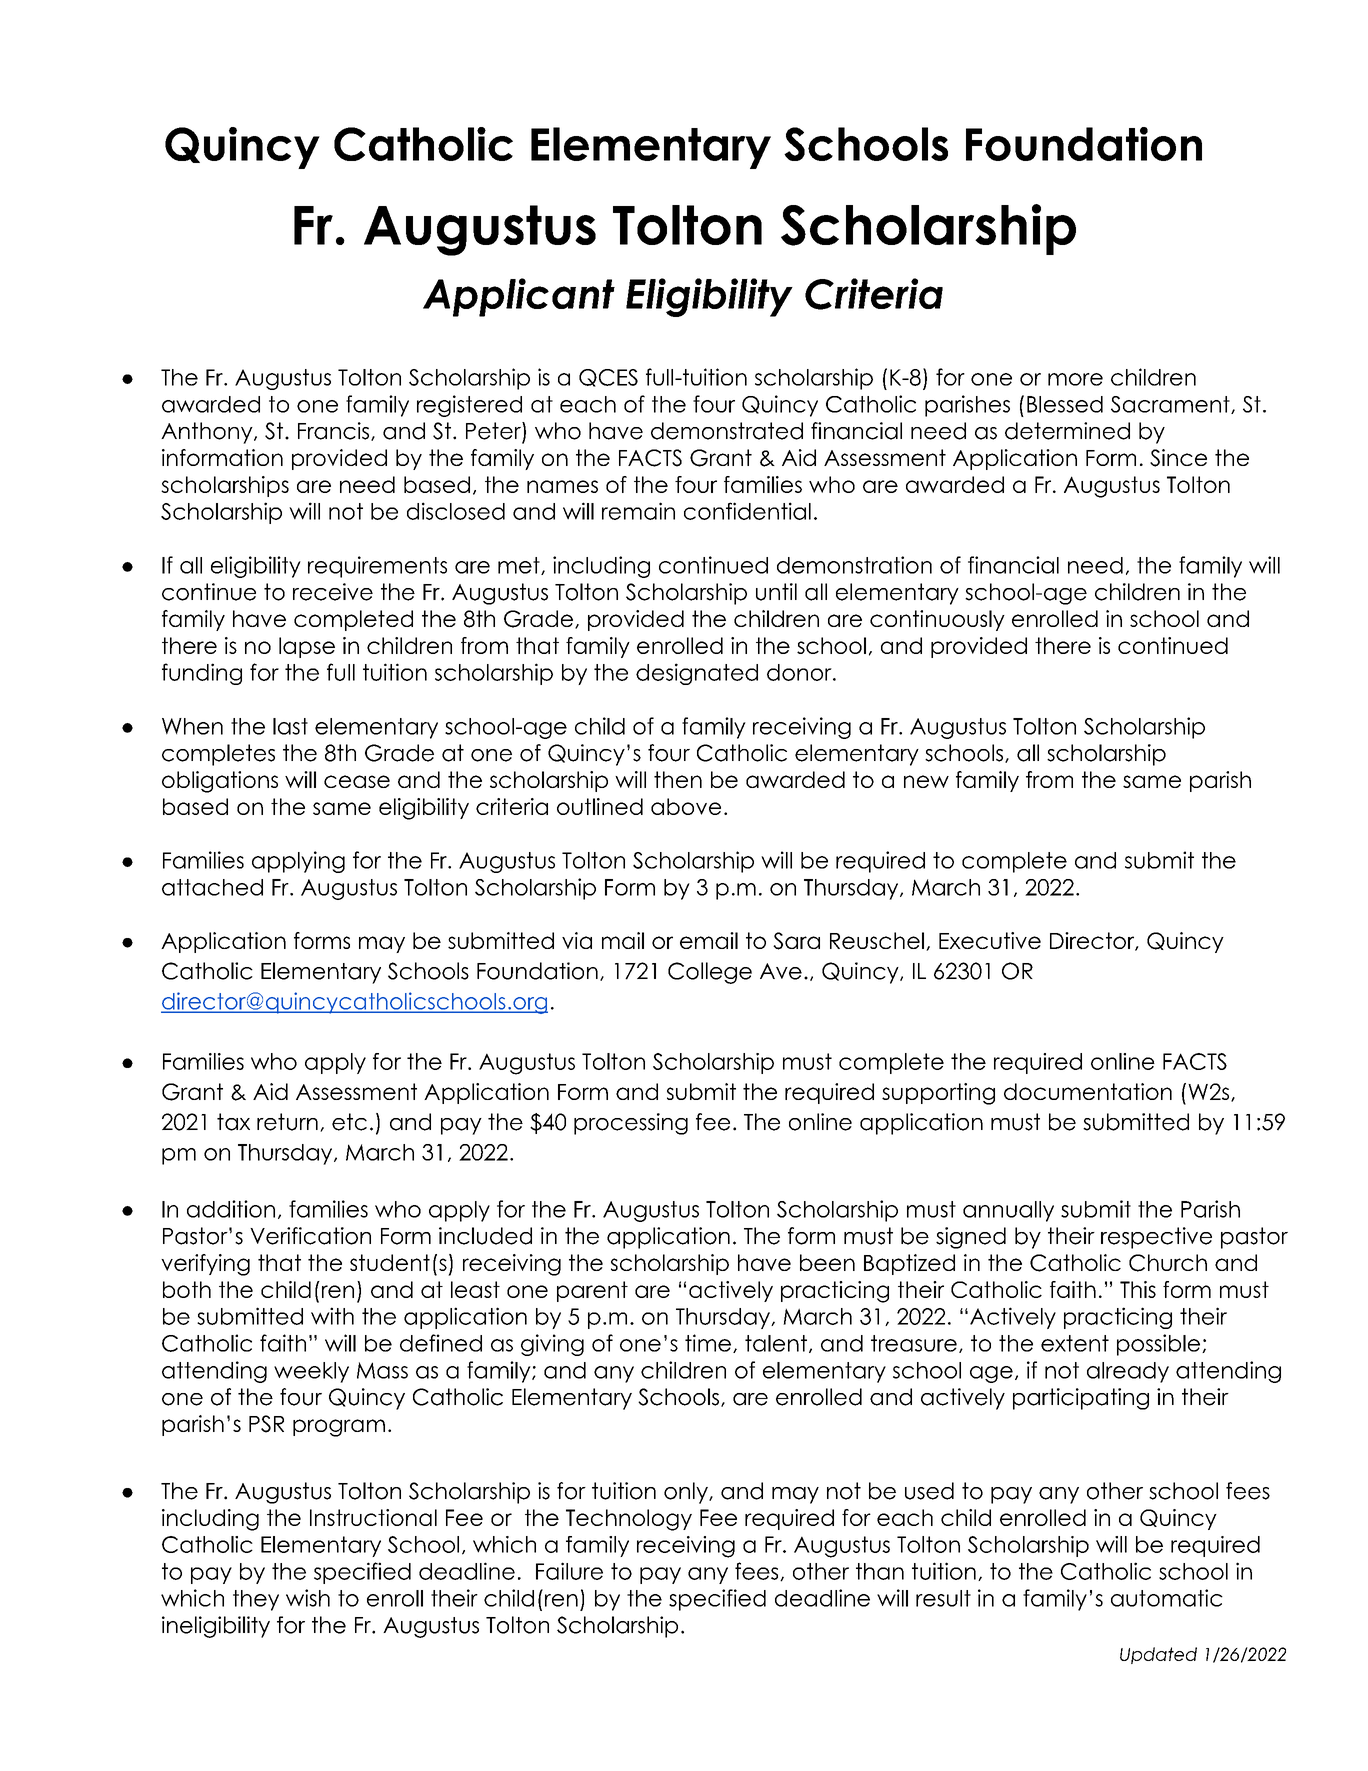 This page has height=1771, width=1368. Describe the element at coordinates (631, 1124) in the page. I see `processing` at that location.
